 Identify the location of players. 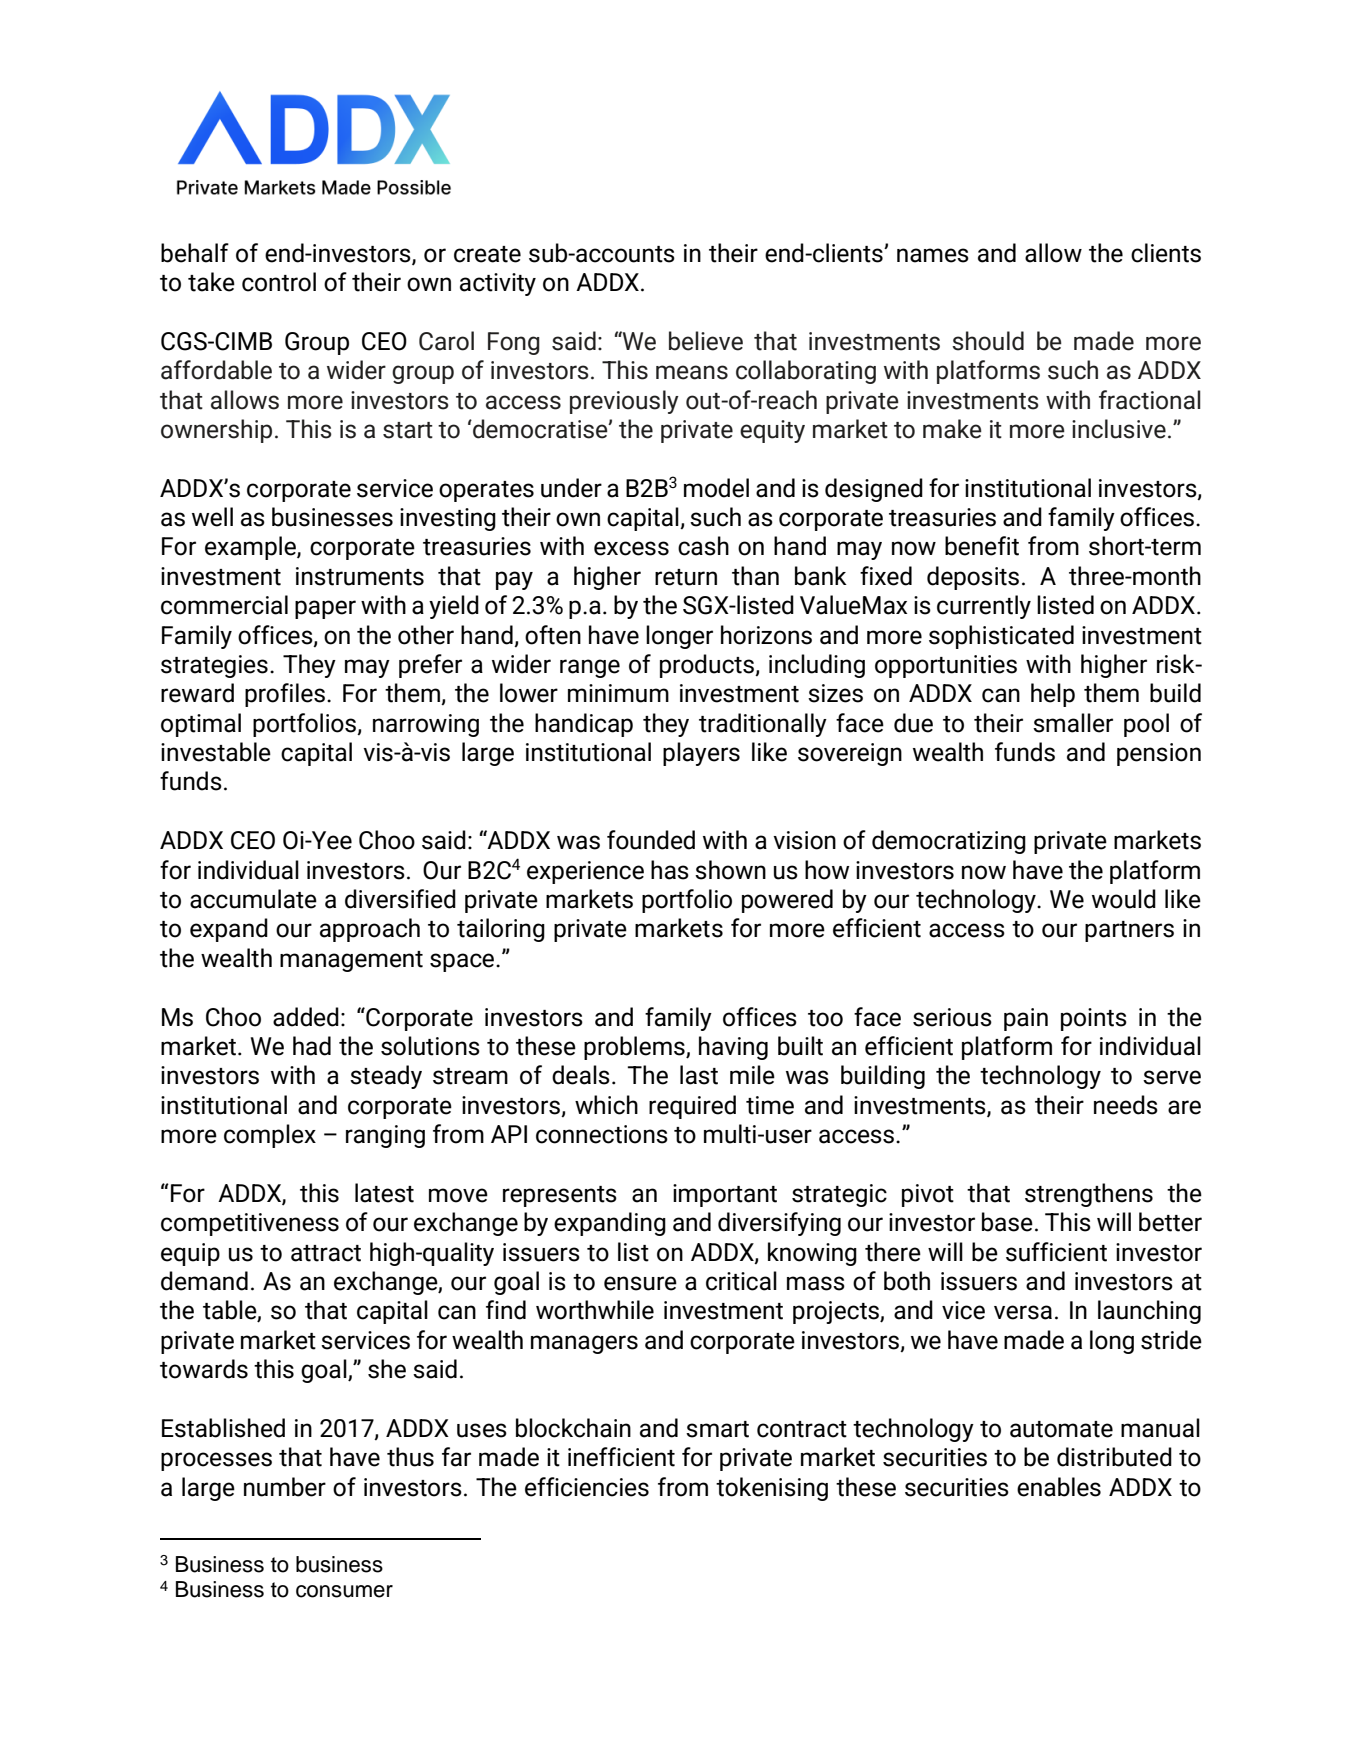
(701, 754).
